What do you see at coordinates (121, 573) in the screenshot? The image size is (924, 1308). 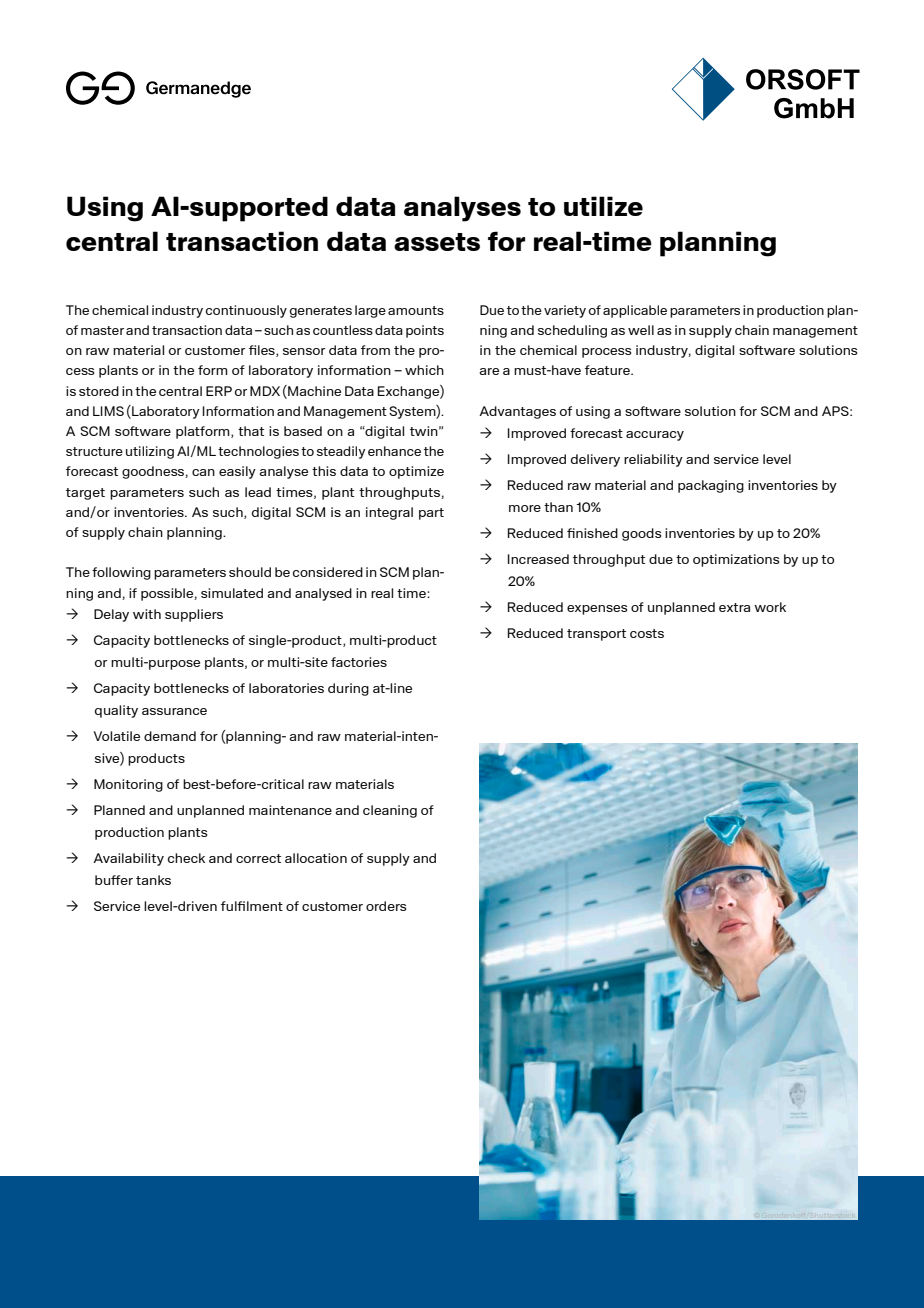 I see `following` at bounding box center [121, 573].
